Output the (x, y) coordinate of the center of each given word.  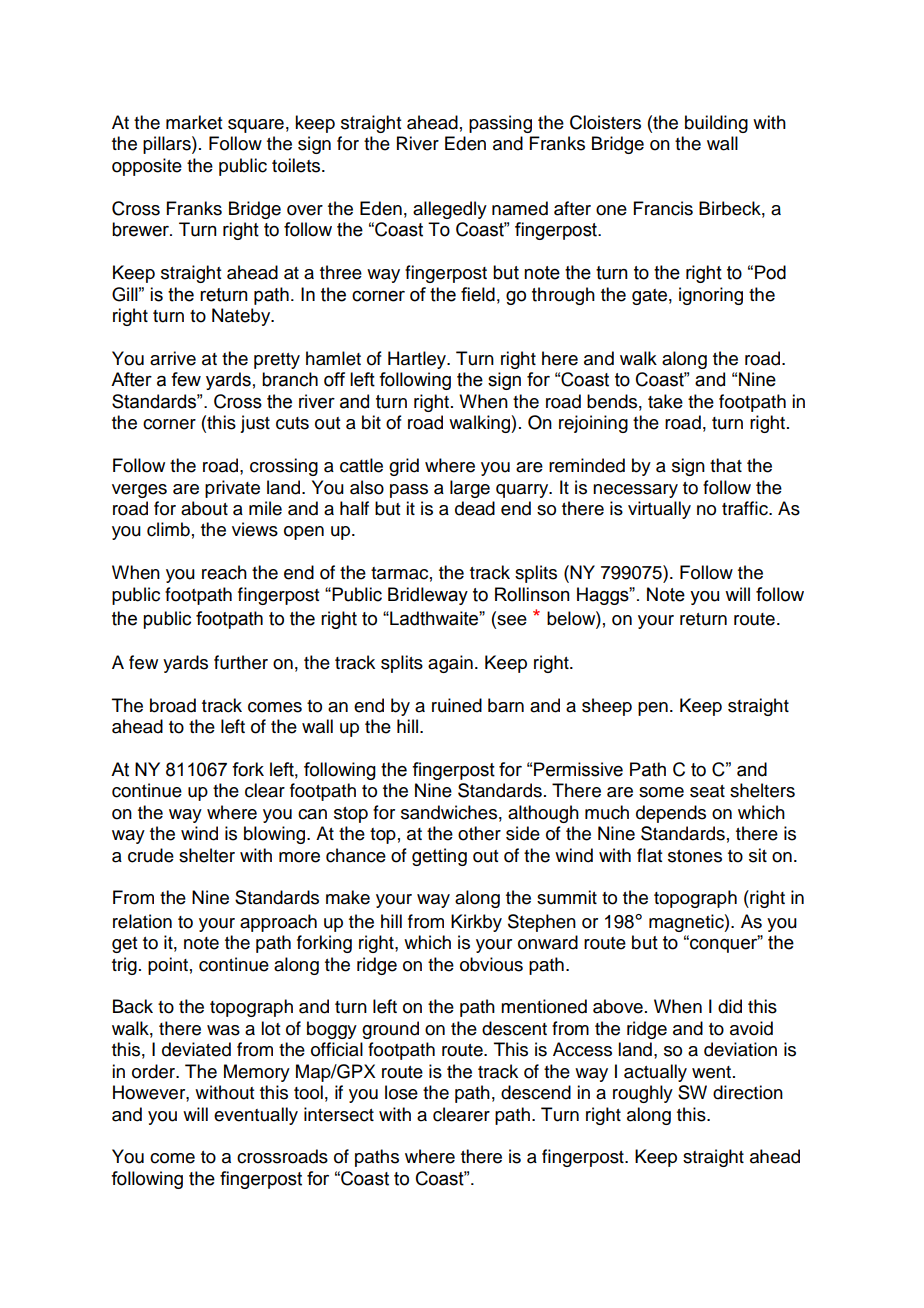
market (194, 122)
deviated (196, 1049)
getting (439, 857)
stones (695, 856)
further (241, 662)
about (204, 508)
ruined (457, 705)
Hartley (418, 360)
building (716, 124)
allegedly (450, 210)
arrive (173, 358)
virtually (659, 510)
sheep (607, 707)
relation (142, 921)
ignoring (711, 296)
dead (475, 508)
